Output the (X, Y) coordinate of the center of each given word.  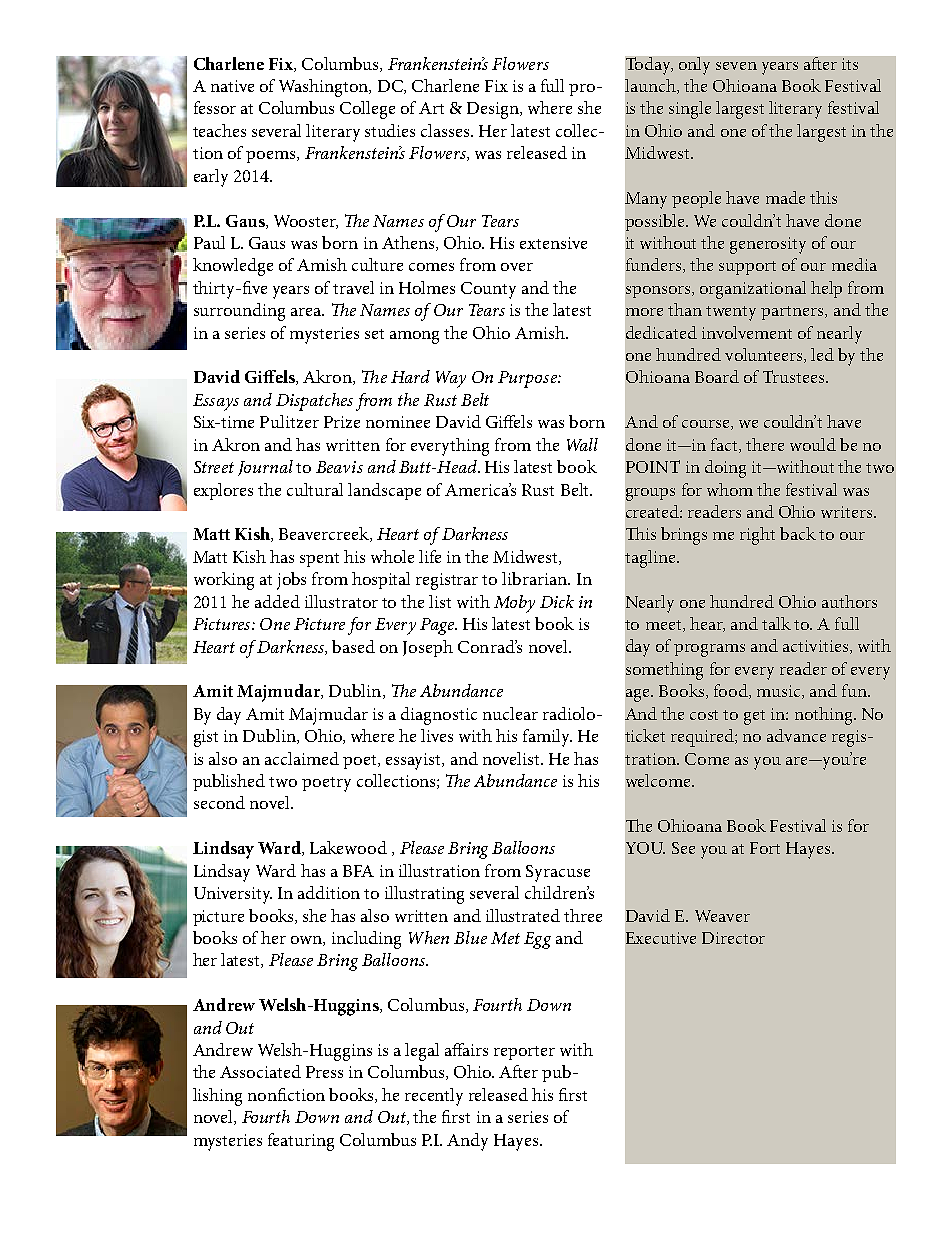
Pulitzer (289, 421)
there (765, 444)
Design (494, 110)
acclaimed (302, 758)
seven (736, 66)
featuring (301, 1142)
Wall (582, 444)
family (547, 738)
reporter (524, 1053)
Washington (324, 88)
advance (796, 735)
